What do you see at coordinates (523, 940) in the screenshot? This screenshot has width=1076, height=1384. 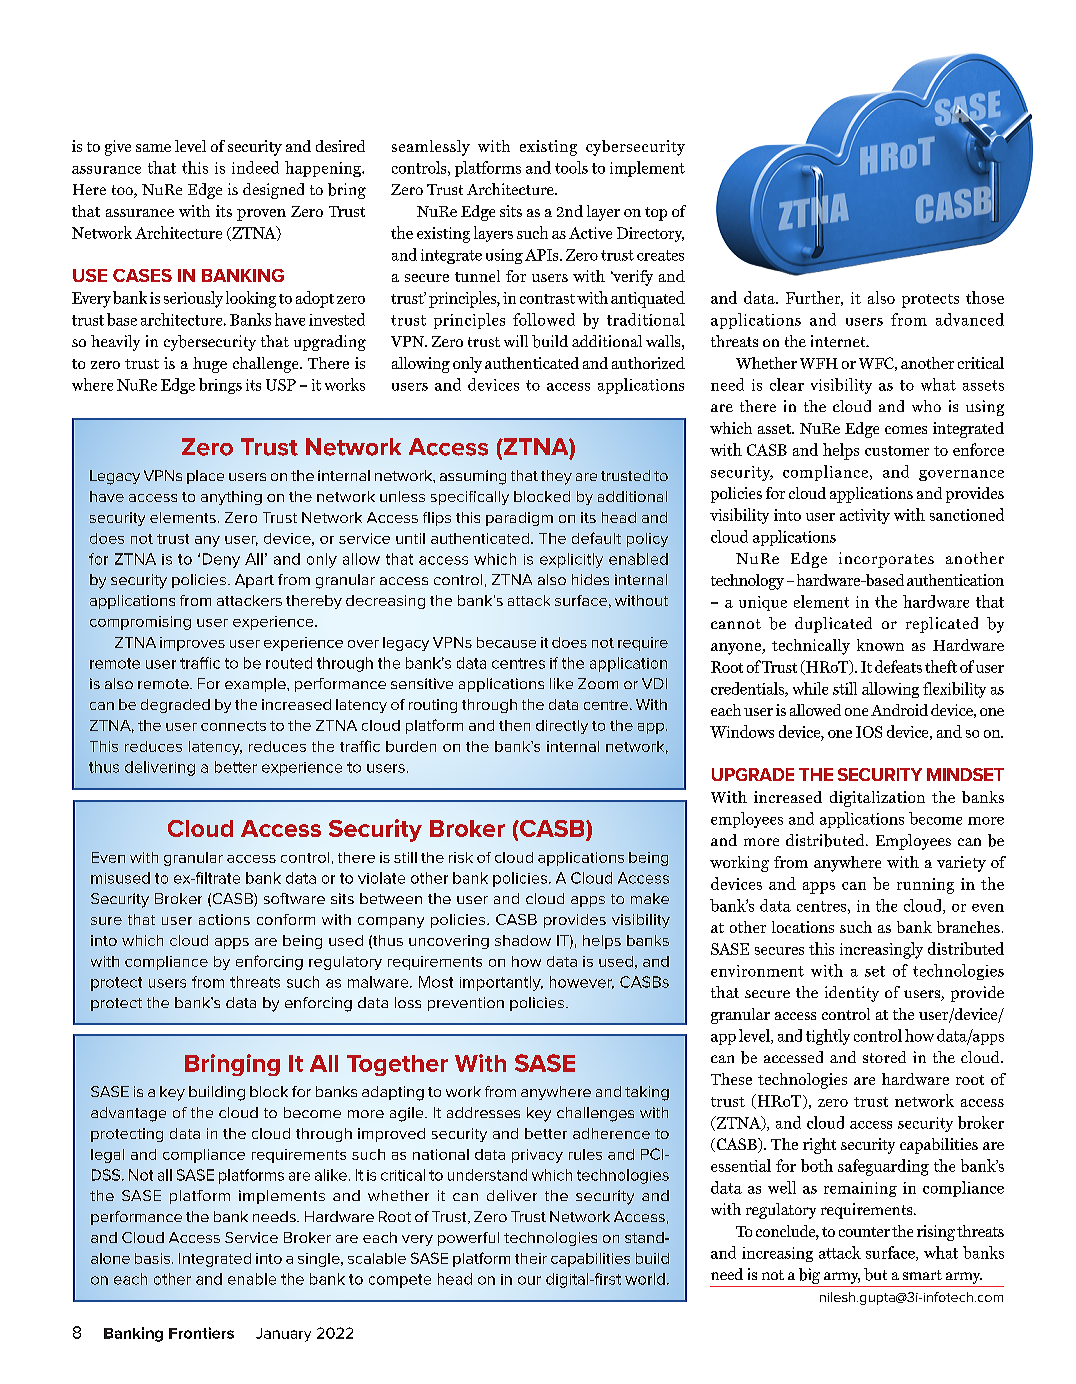 I see `shadow` at bounding box center [523, 940].
